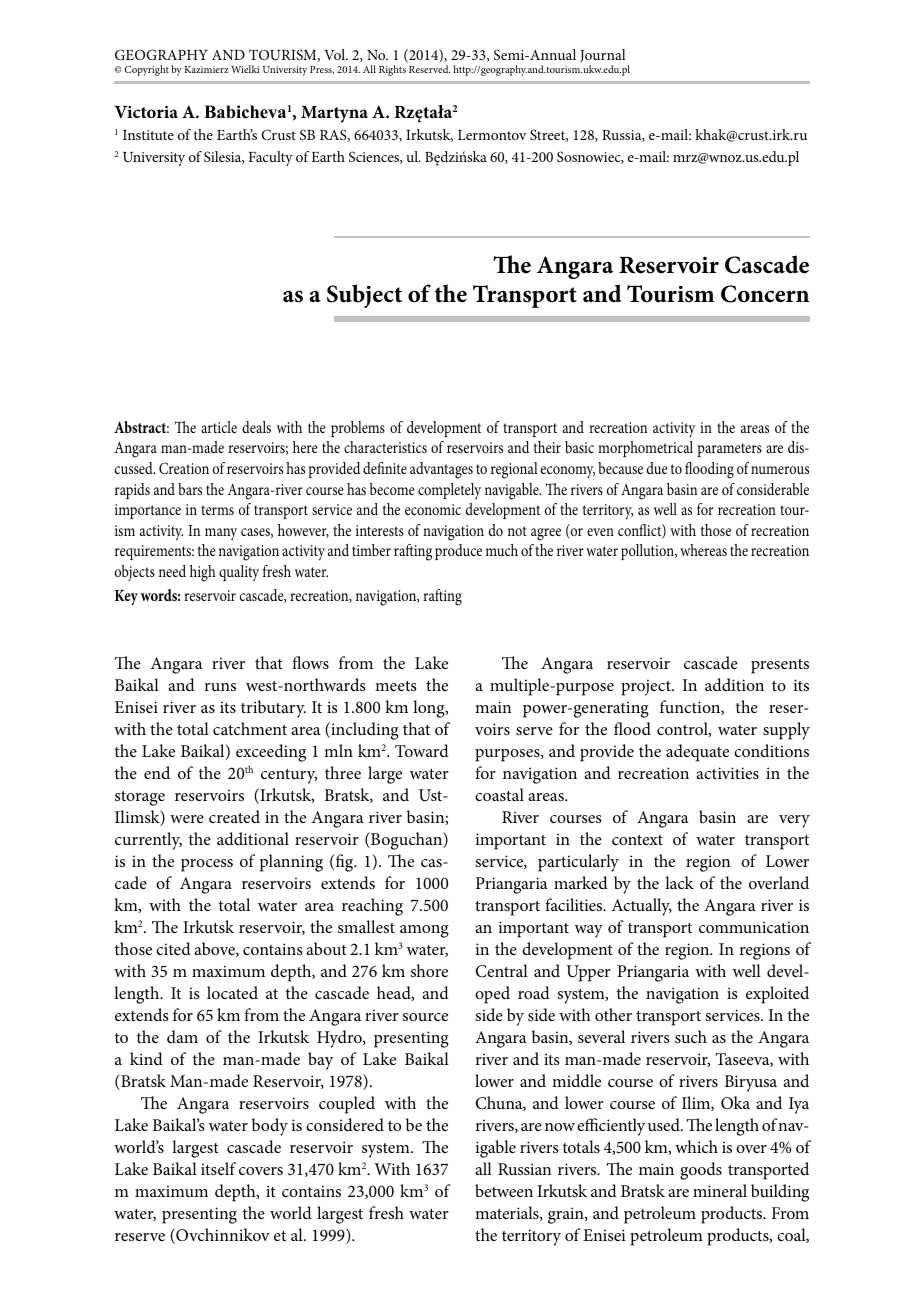  I want to click on Journal, so click(603, 56).
